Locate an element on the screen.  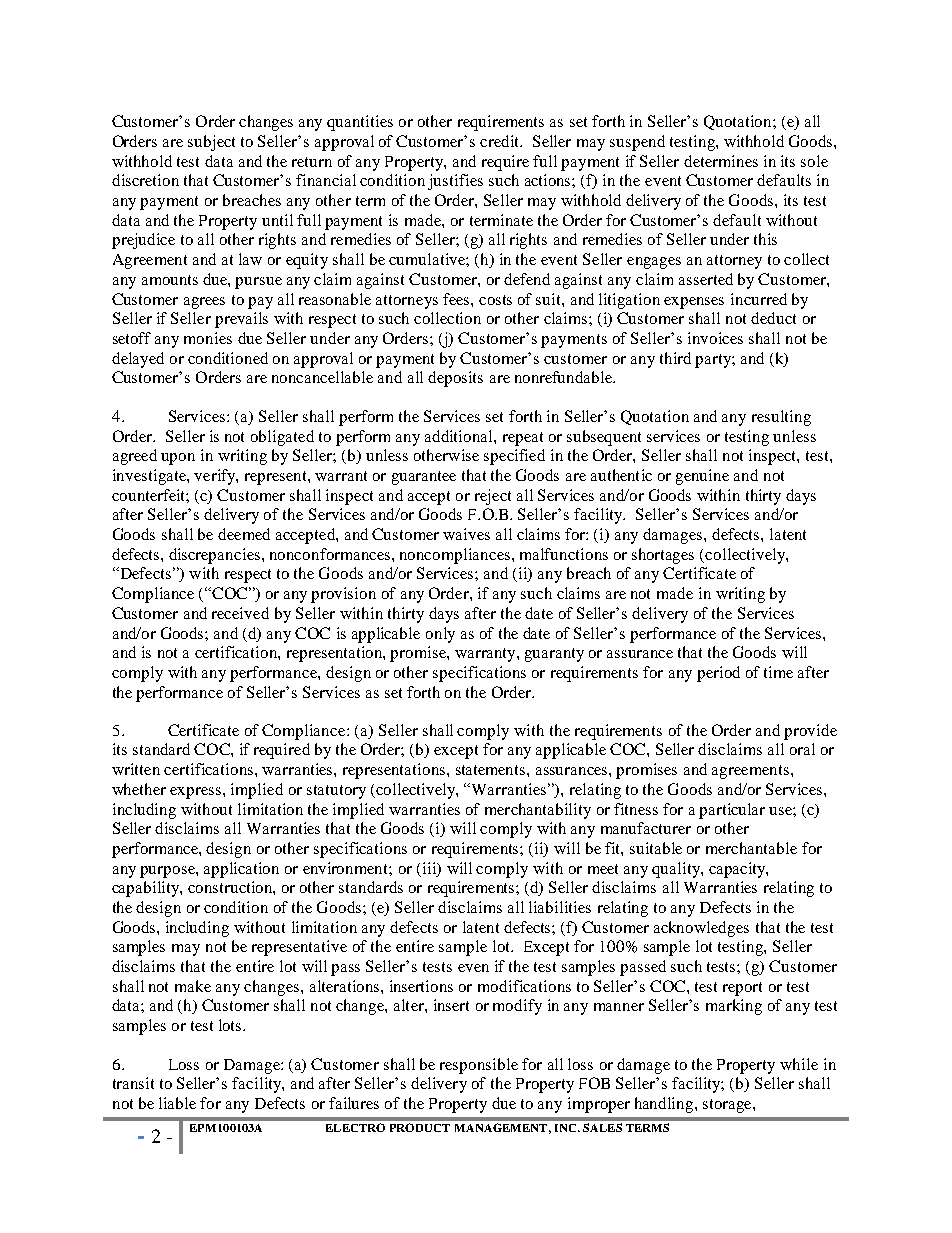
responsible is located at coordinates (479, 1066).
